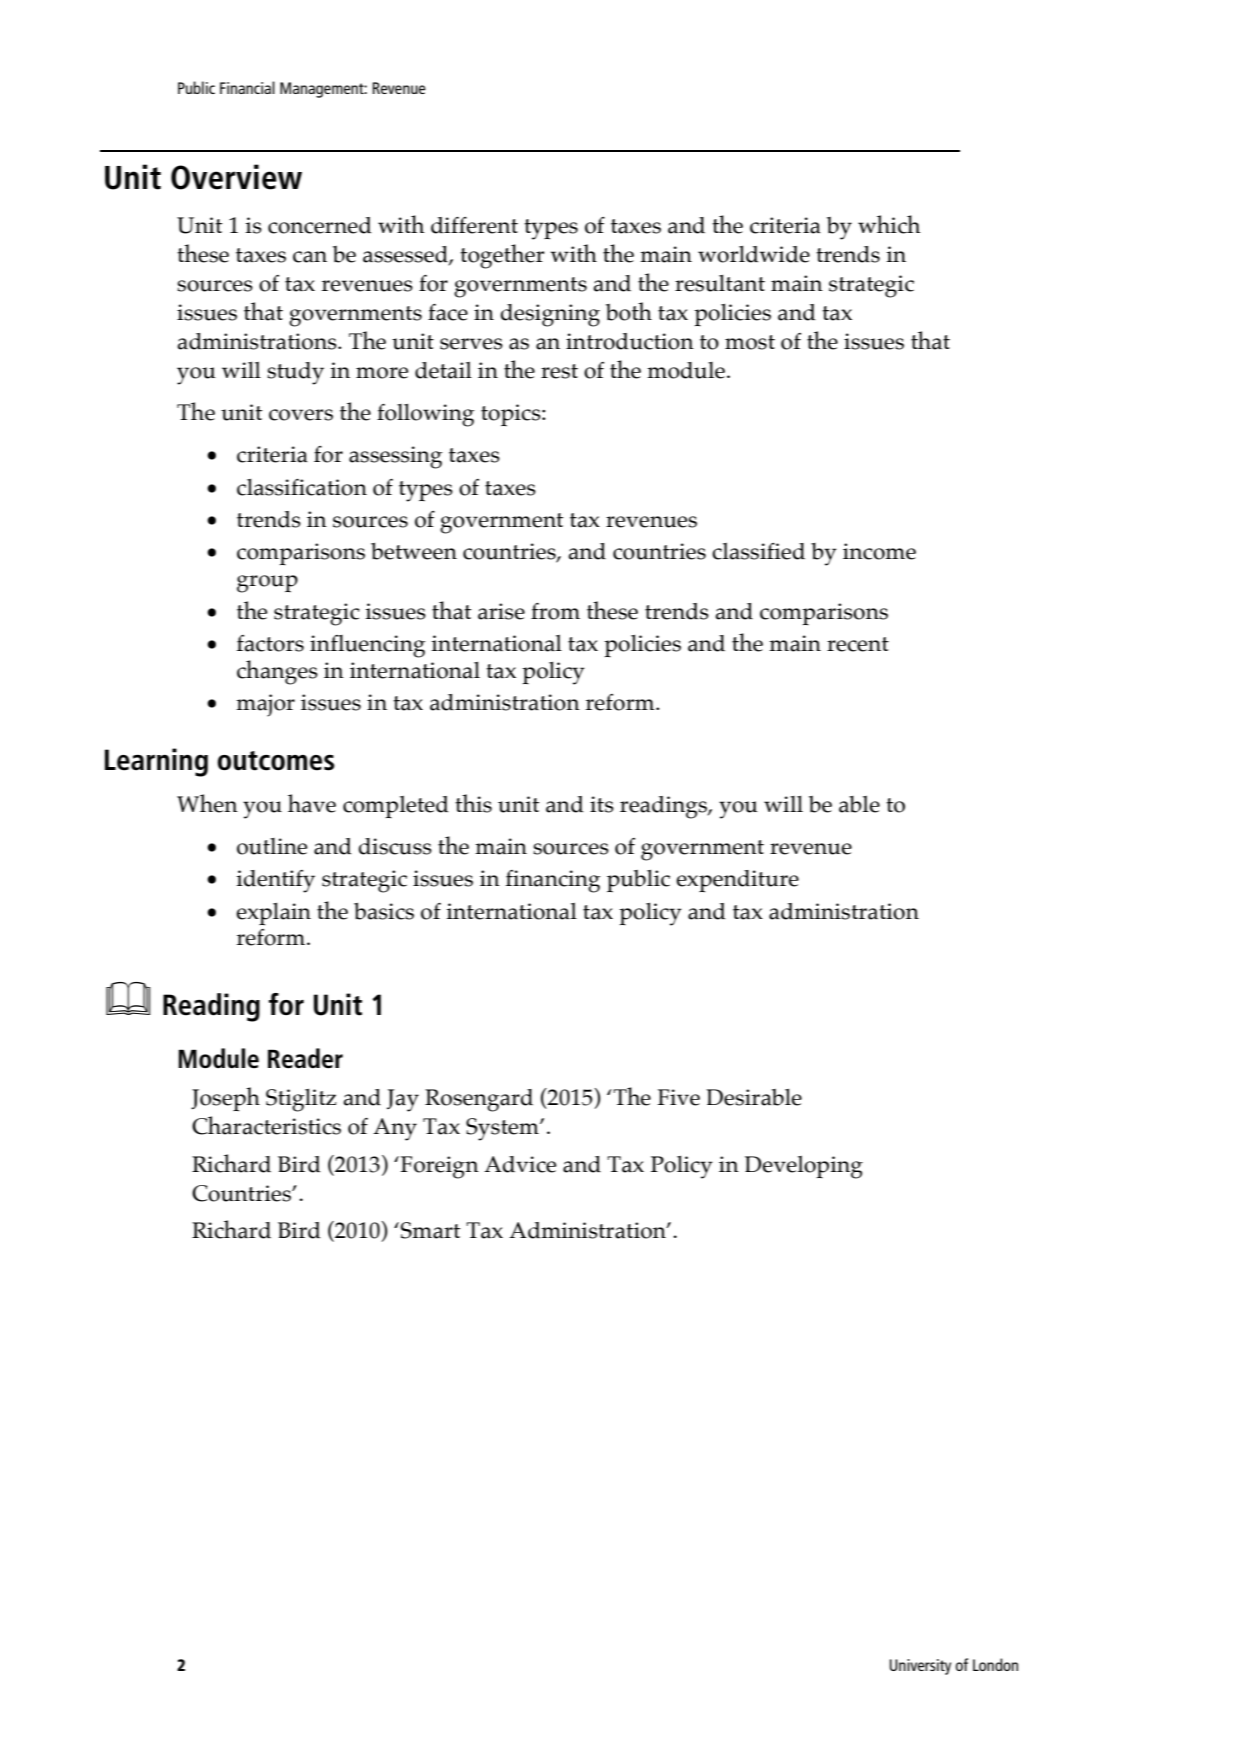  I want to click on Overview, so click(236, 177).
